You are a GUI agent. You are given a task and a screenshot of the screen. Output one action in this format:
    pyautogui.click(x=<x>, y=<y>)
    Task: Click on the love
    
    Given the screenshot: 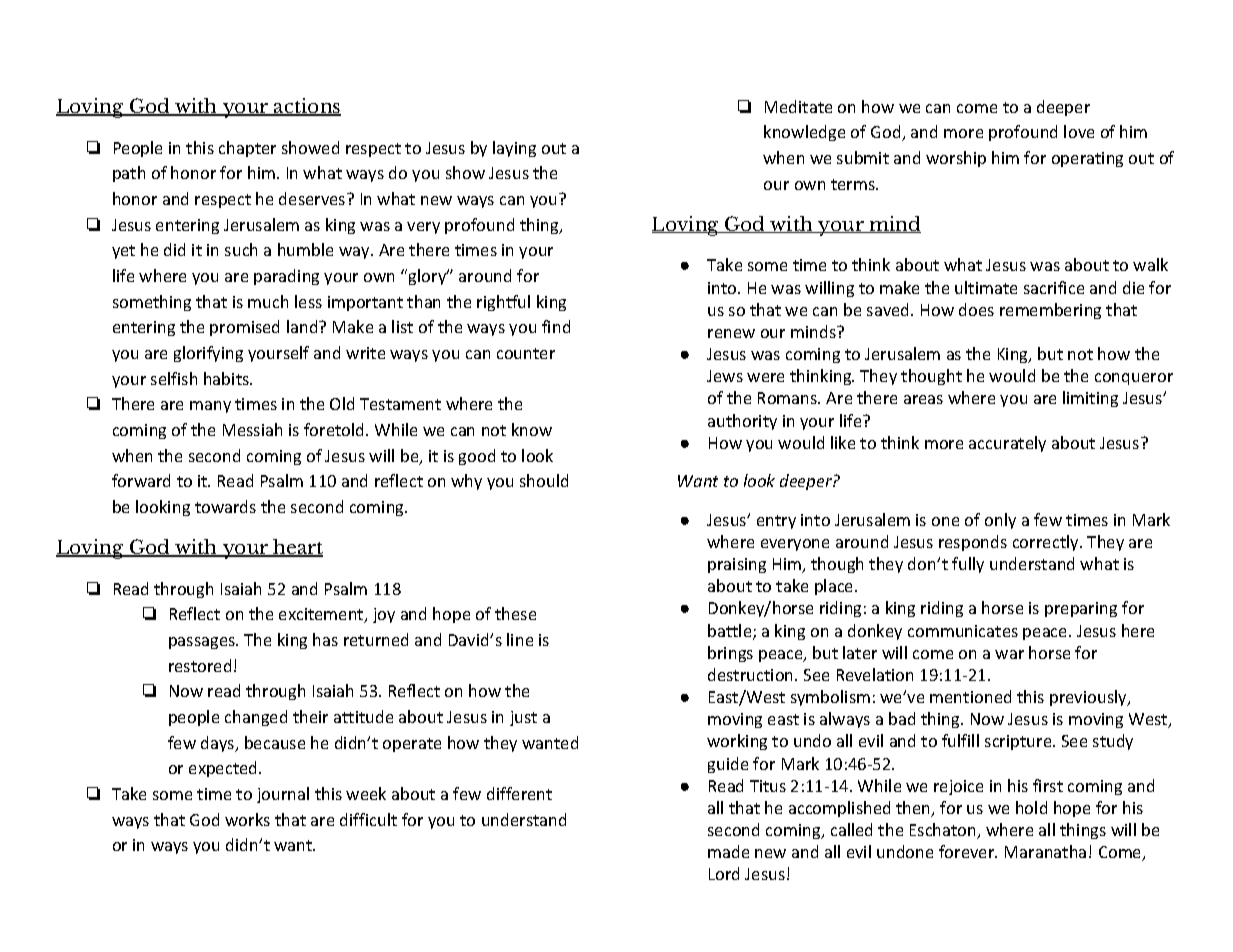 What is the action you would take?
    pyautogui.click(x=1079, y=131)
